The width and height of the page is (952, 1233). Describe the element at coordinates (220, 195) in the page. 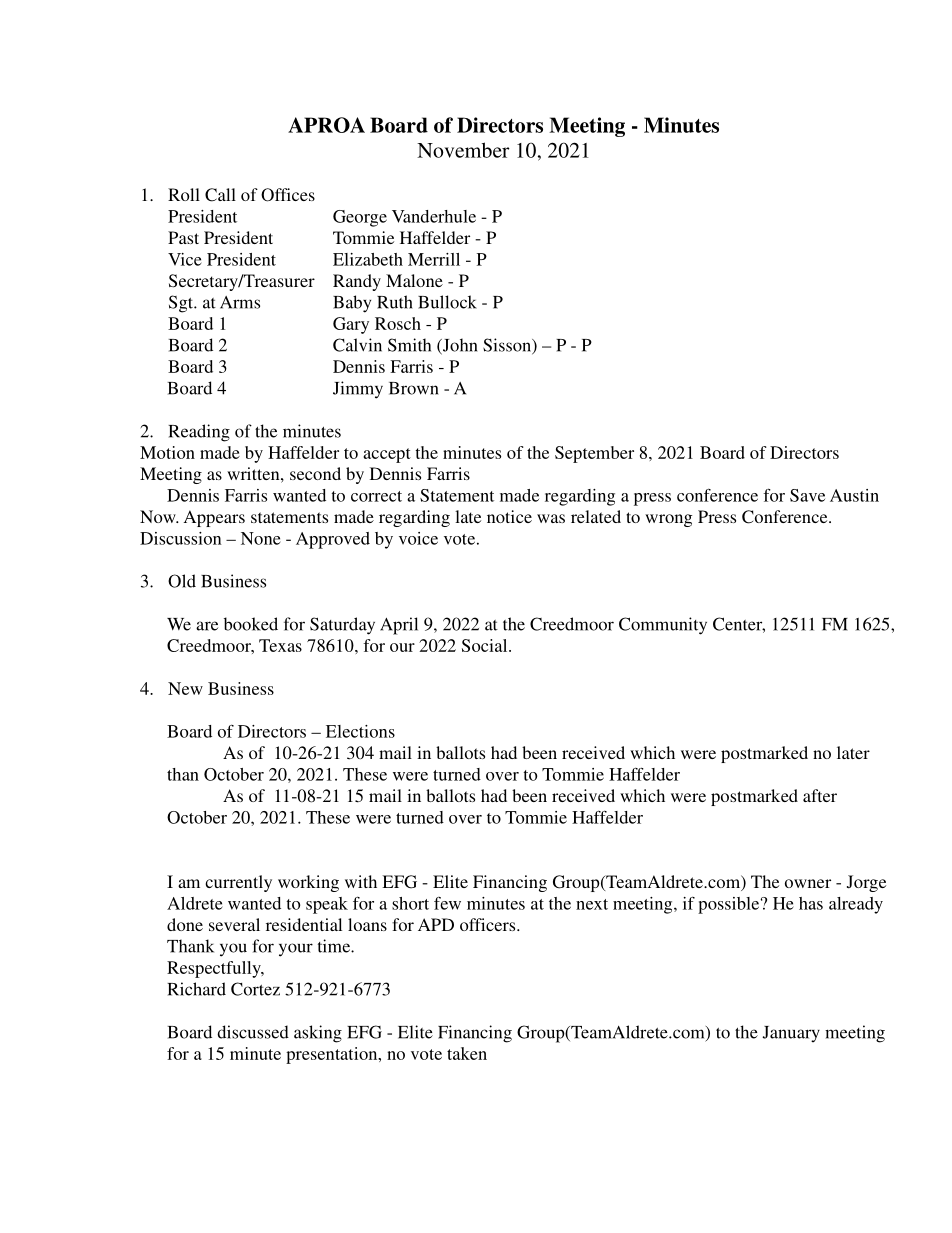

I see `Call` at that location.
